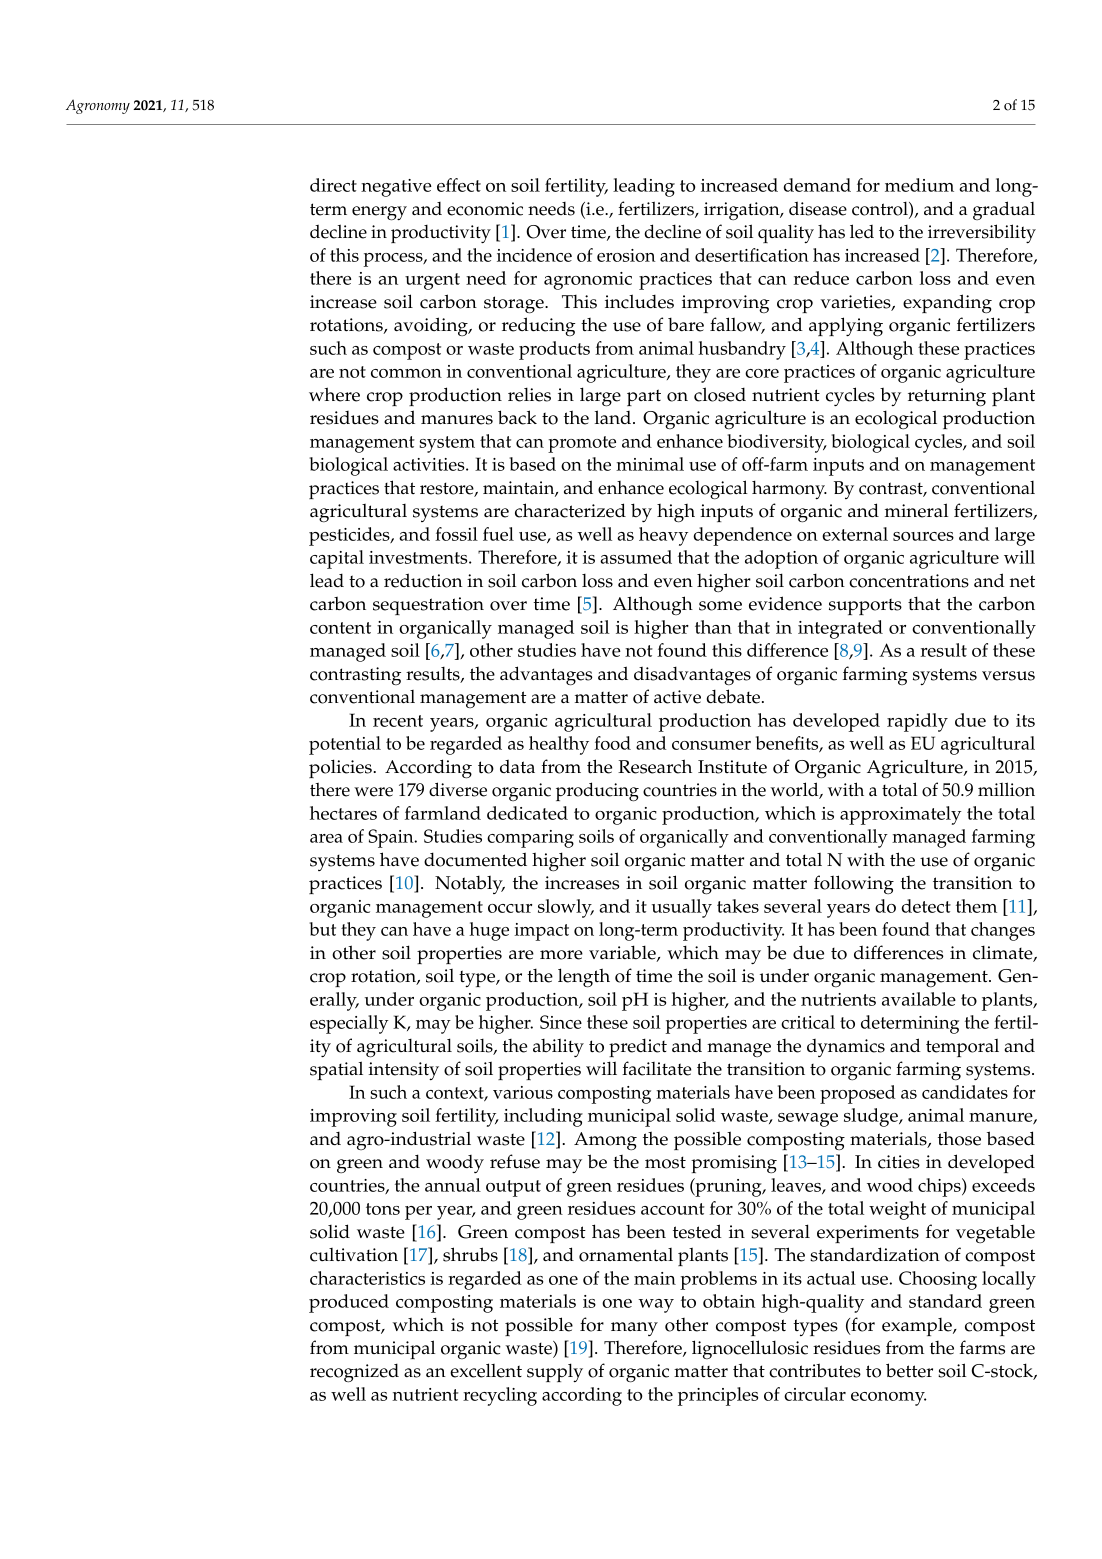 This image has height=1559, width=1102. I want to click on recognized, so click(354, 1373).
